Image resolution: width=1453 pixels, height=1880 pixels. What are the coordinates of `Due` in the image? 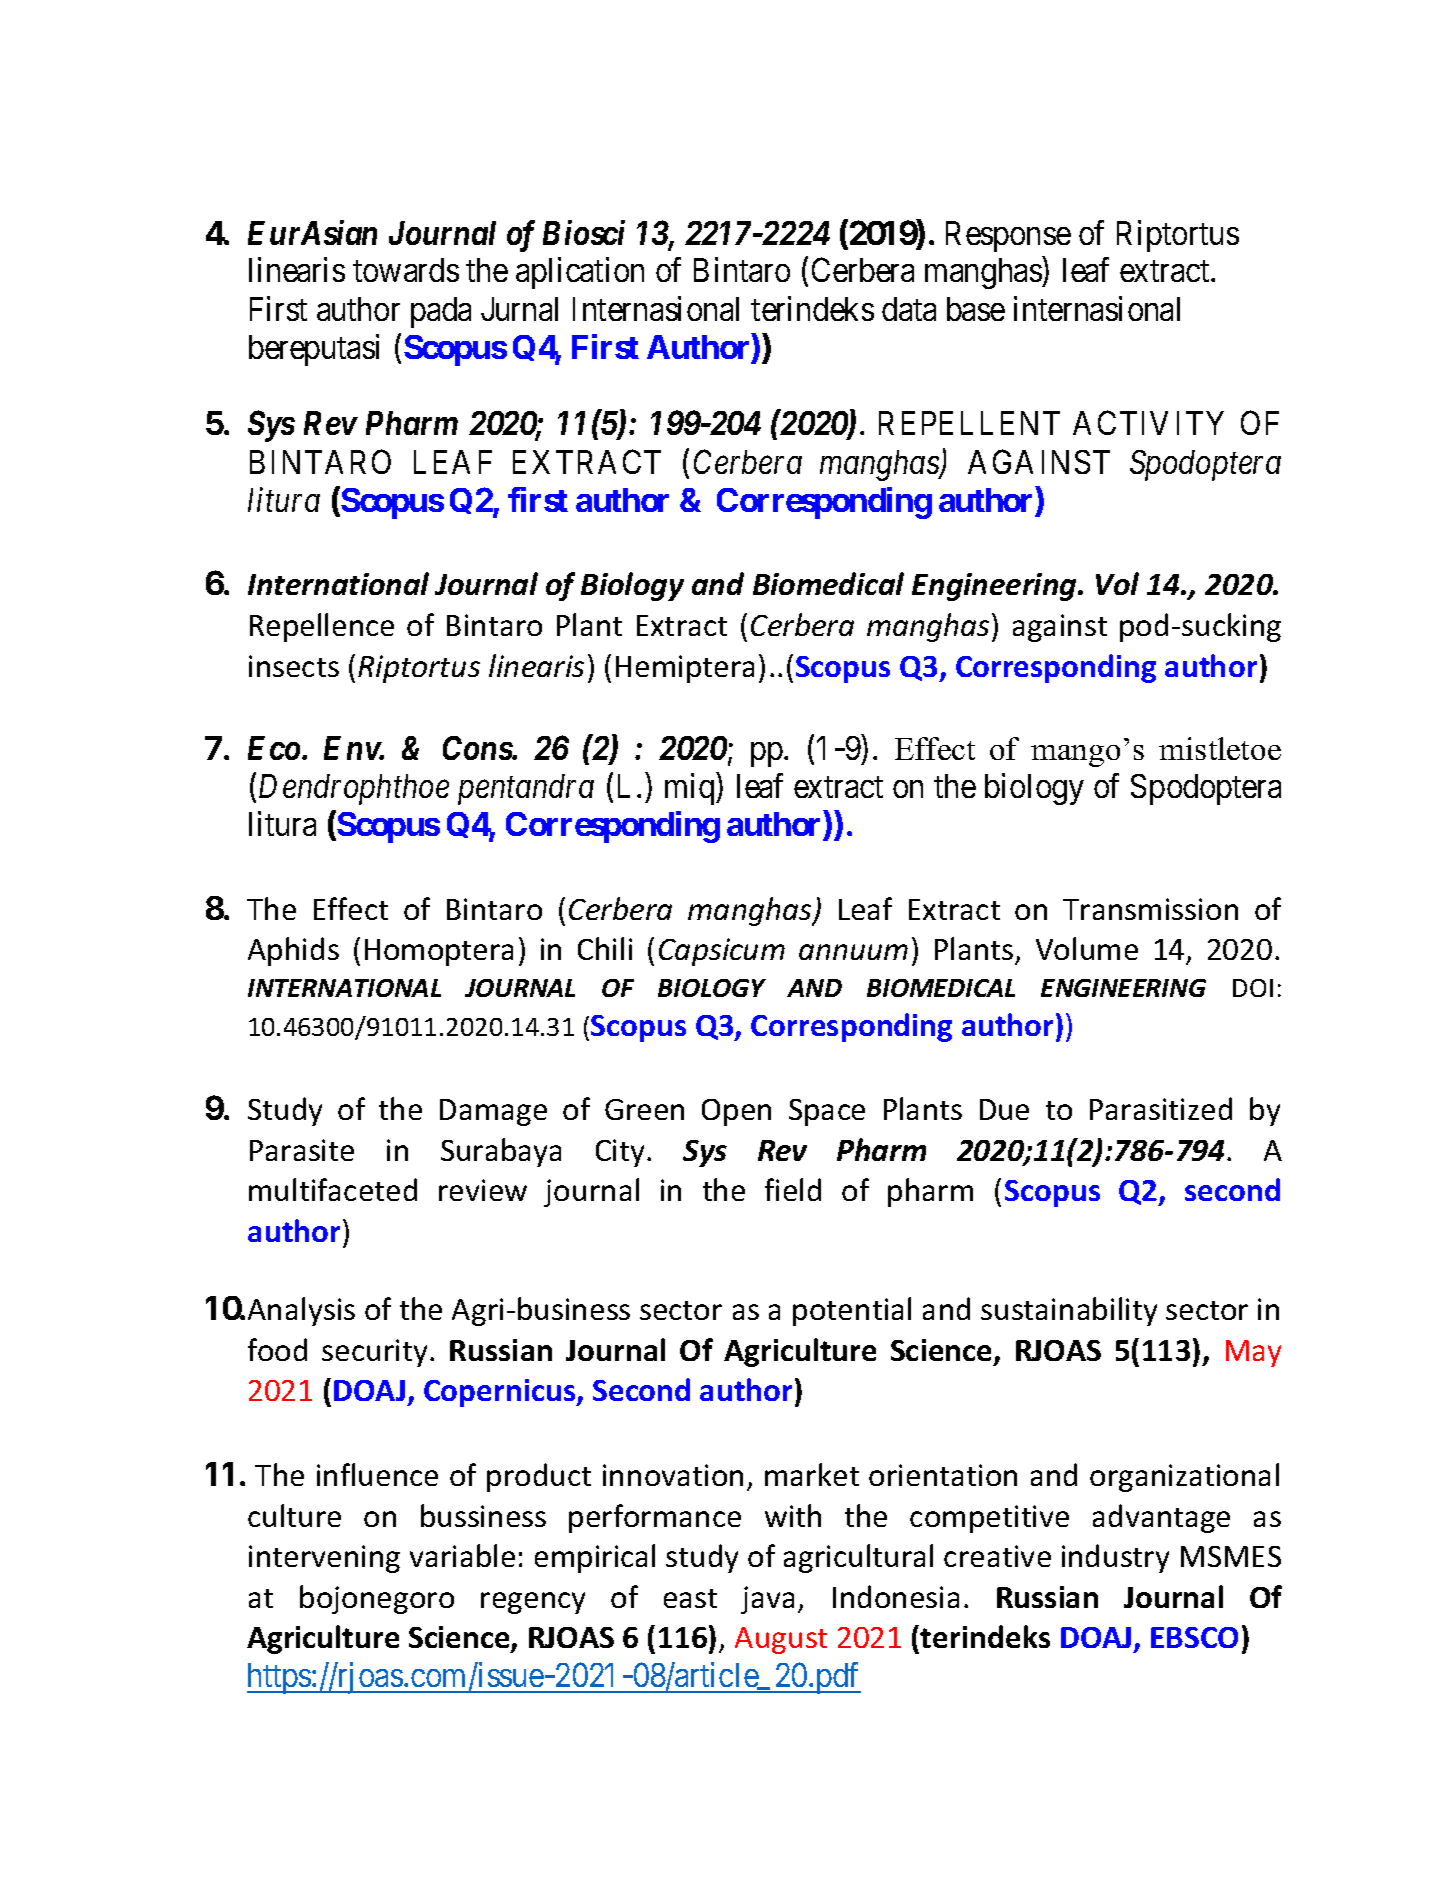 It's located at (1004, 1109).
